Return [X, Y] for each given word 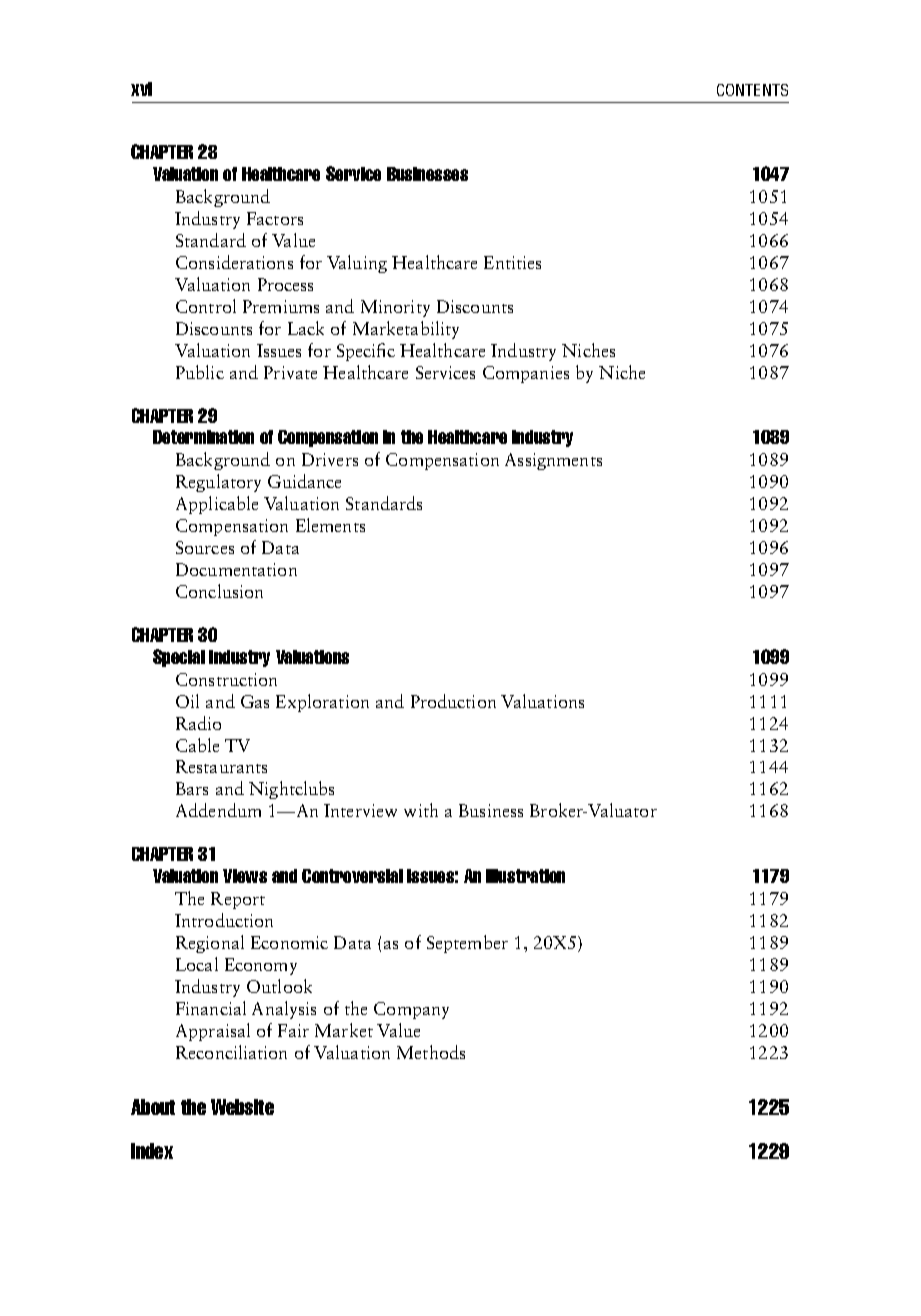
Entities [512, 262]
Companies [526, 374]
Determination [203, 437]
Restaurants [221, 766]
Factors [275, 218]
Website [242, 1107]
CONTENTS [752, 90]
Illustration [525, 876]
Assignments [553, 461]
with [421, 810]
